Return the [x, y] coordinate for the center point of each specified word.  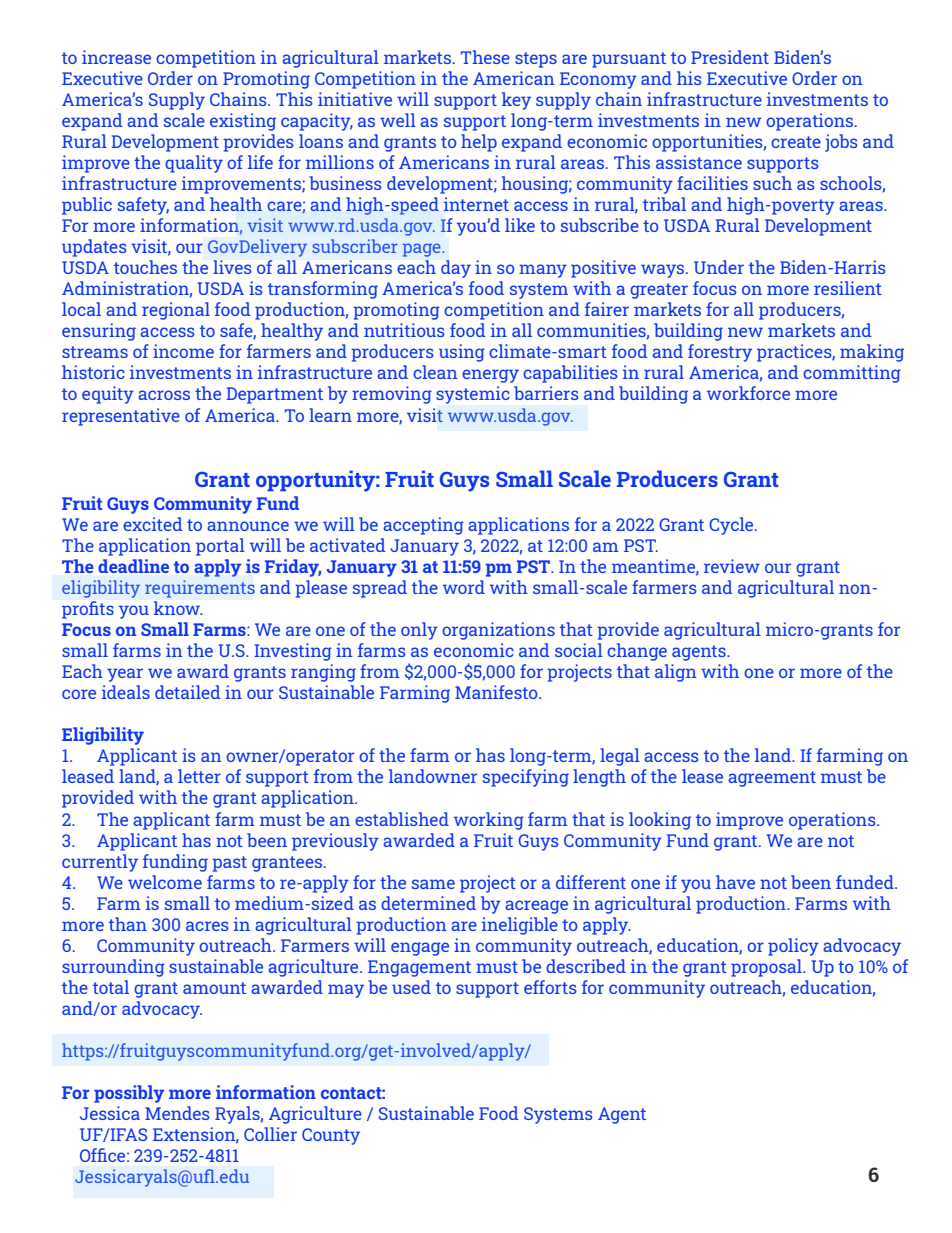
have [735, 882]
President [730, 57]
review [732, 566]
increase [116, 57]
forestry [720, 353]
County [331, 1136]
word [464, 587]
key [516, 101]
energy [490, 376]
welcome [165, 882]
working [489, 821]
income [183, 351]
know [178, 608]
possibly [129, 1094]
